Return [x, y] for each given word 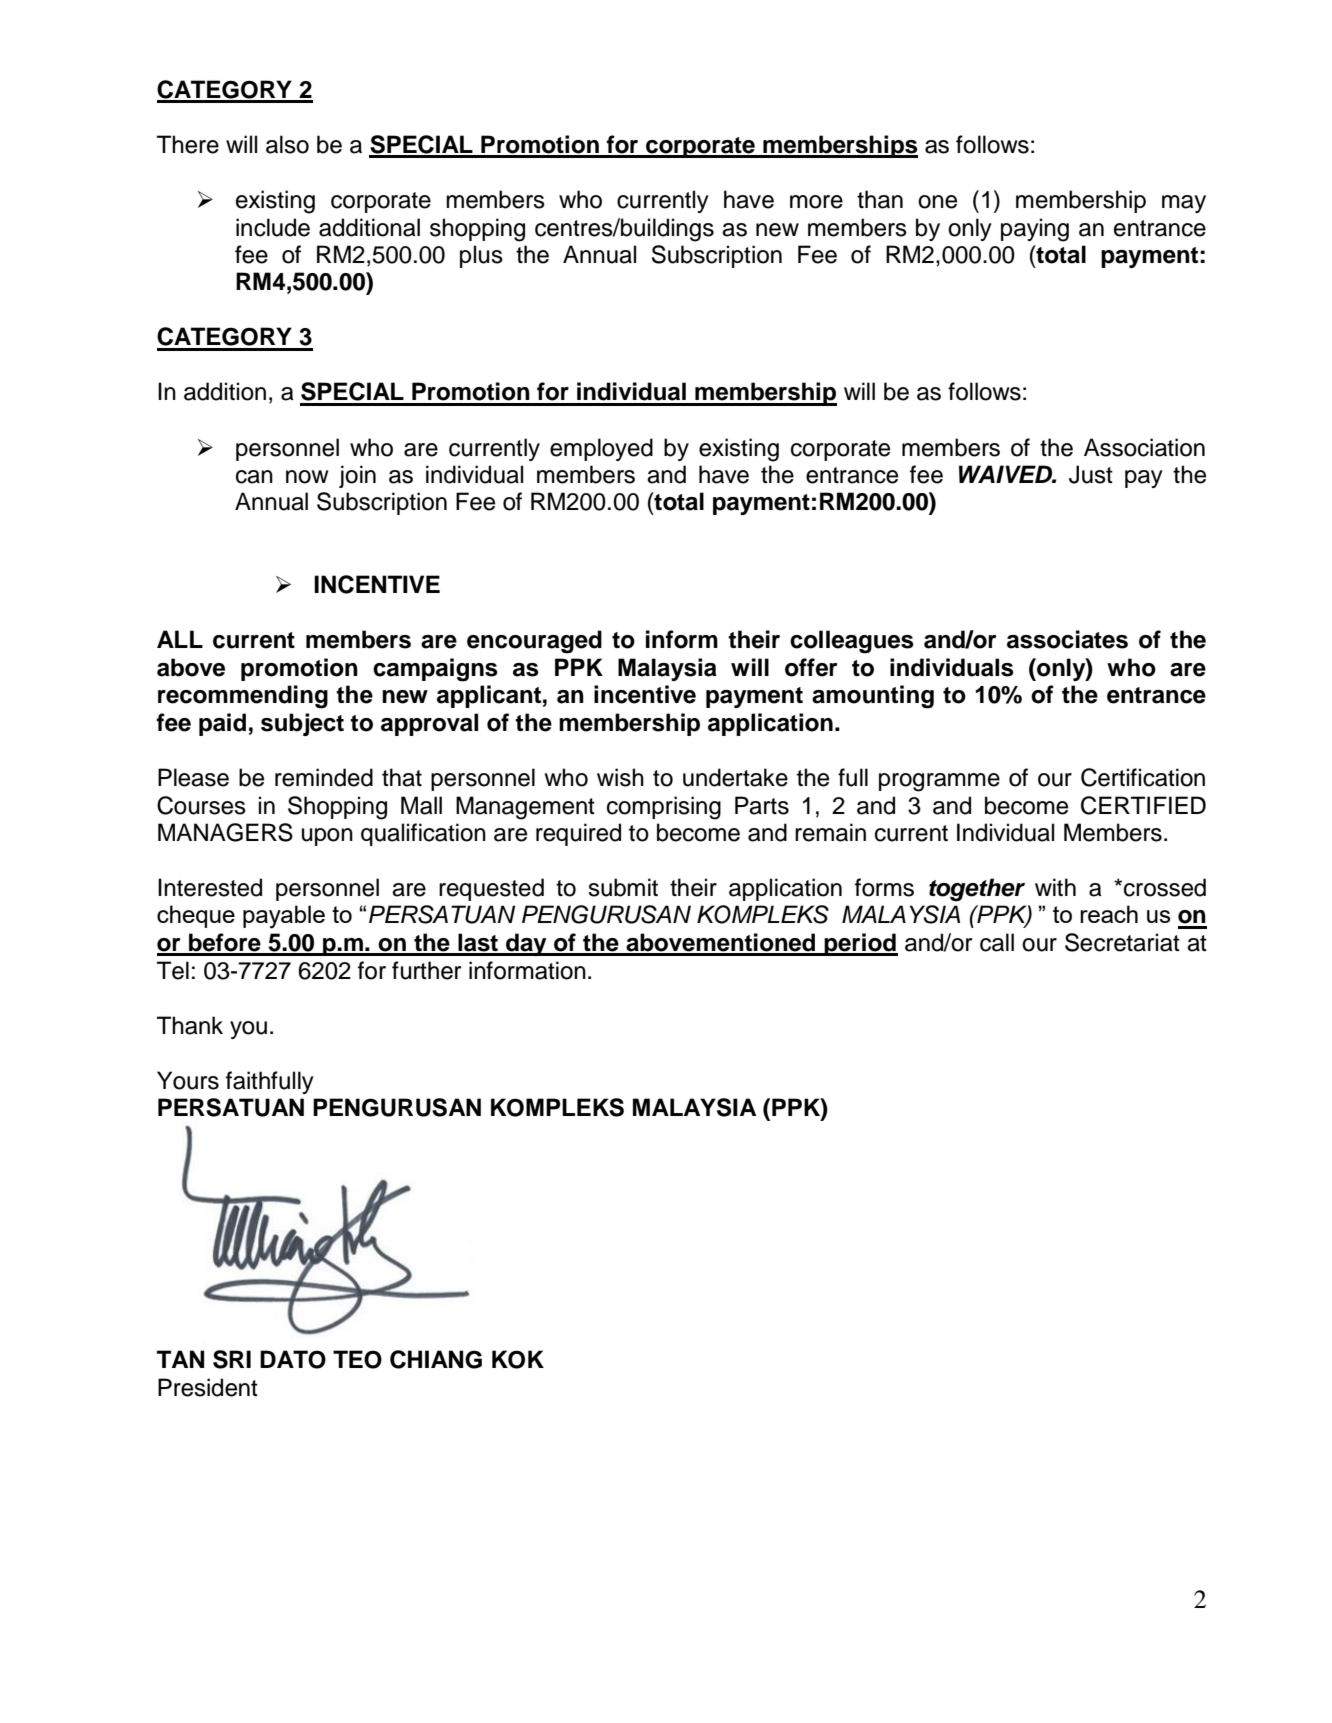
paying [1035, 230]
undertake [735, 777]
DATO [293, 1359]
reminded [324, 777]
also [287, 144]
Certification [1143, 777]
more [816, 202]
